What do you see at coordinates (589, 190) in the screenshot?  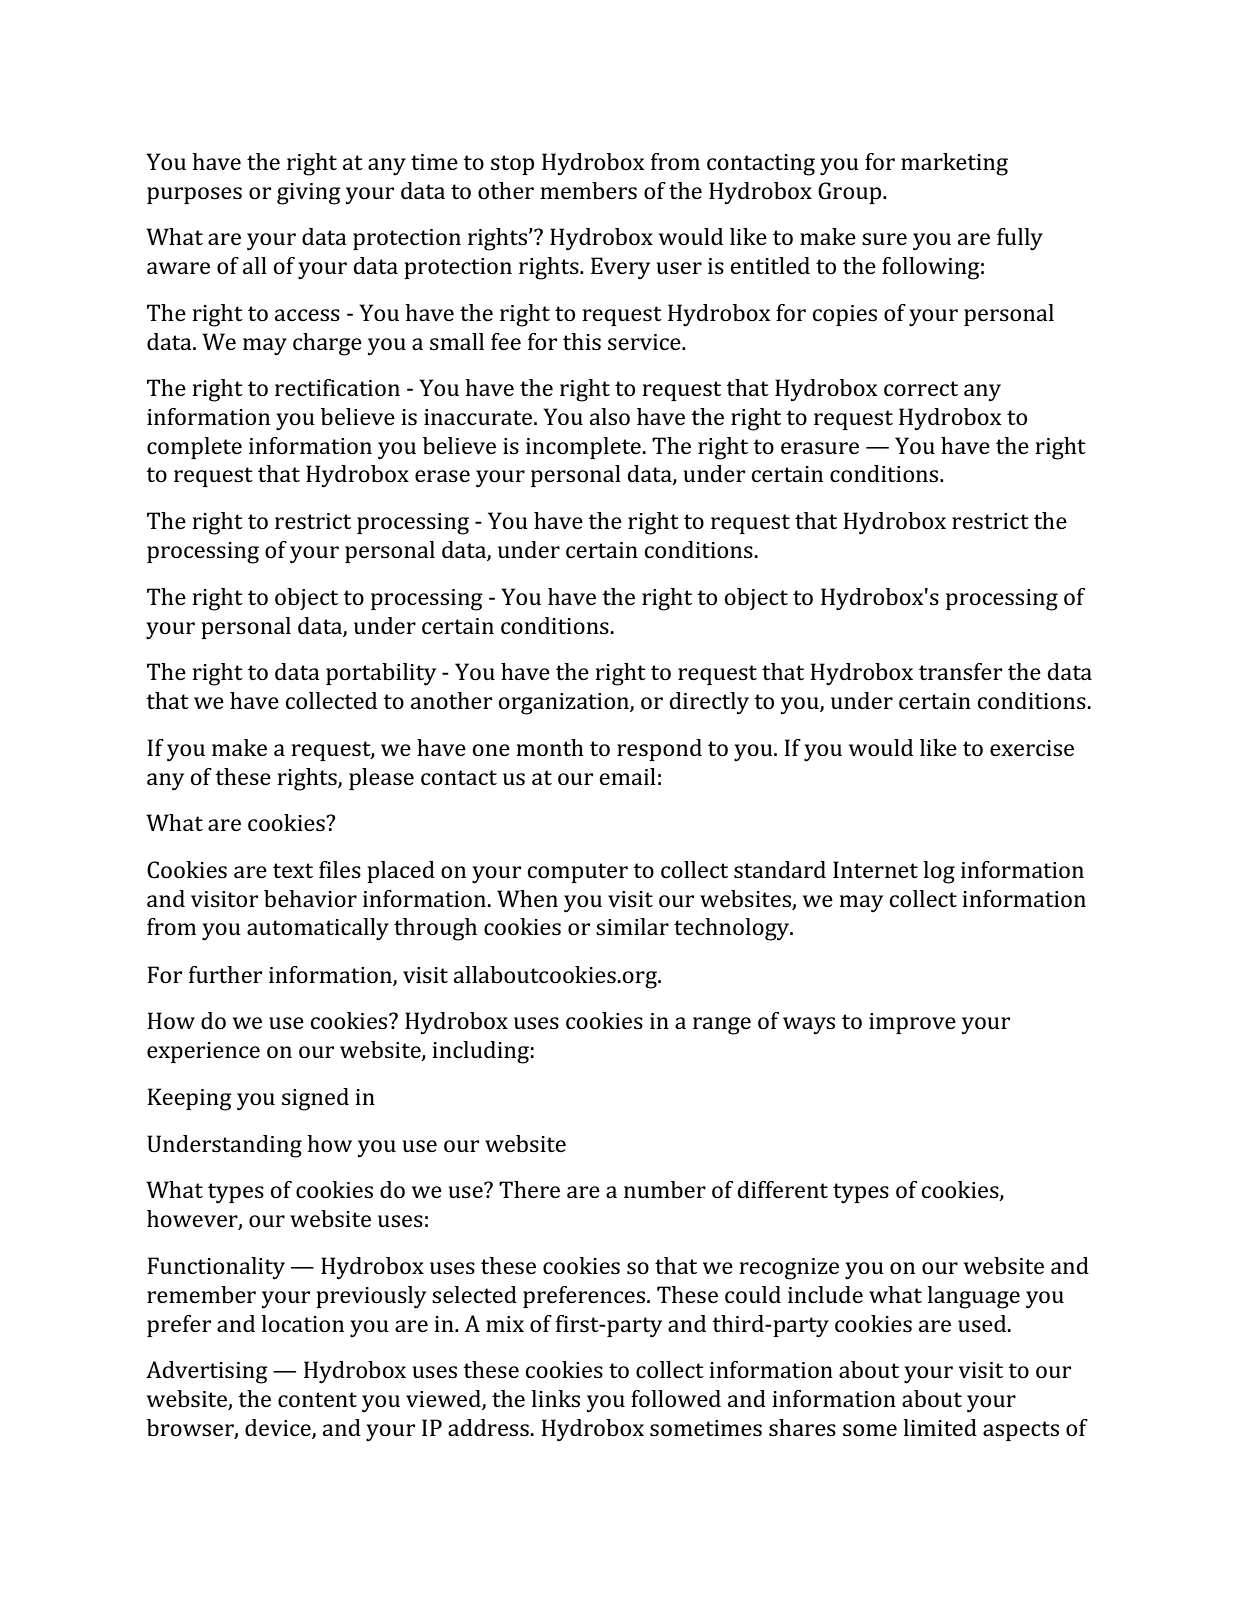 I see `members` at bounding box center [589, 190].
